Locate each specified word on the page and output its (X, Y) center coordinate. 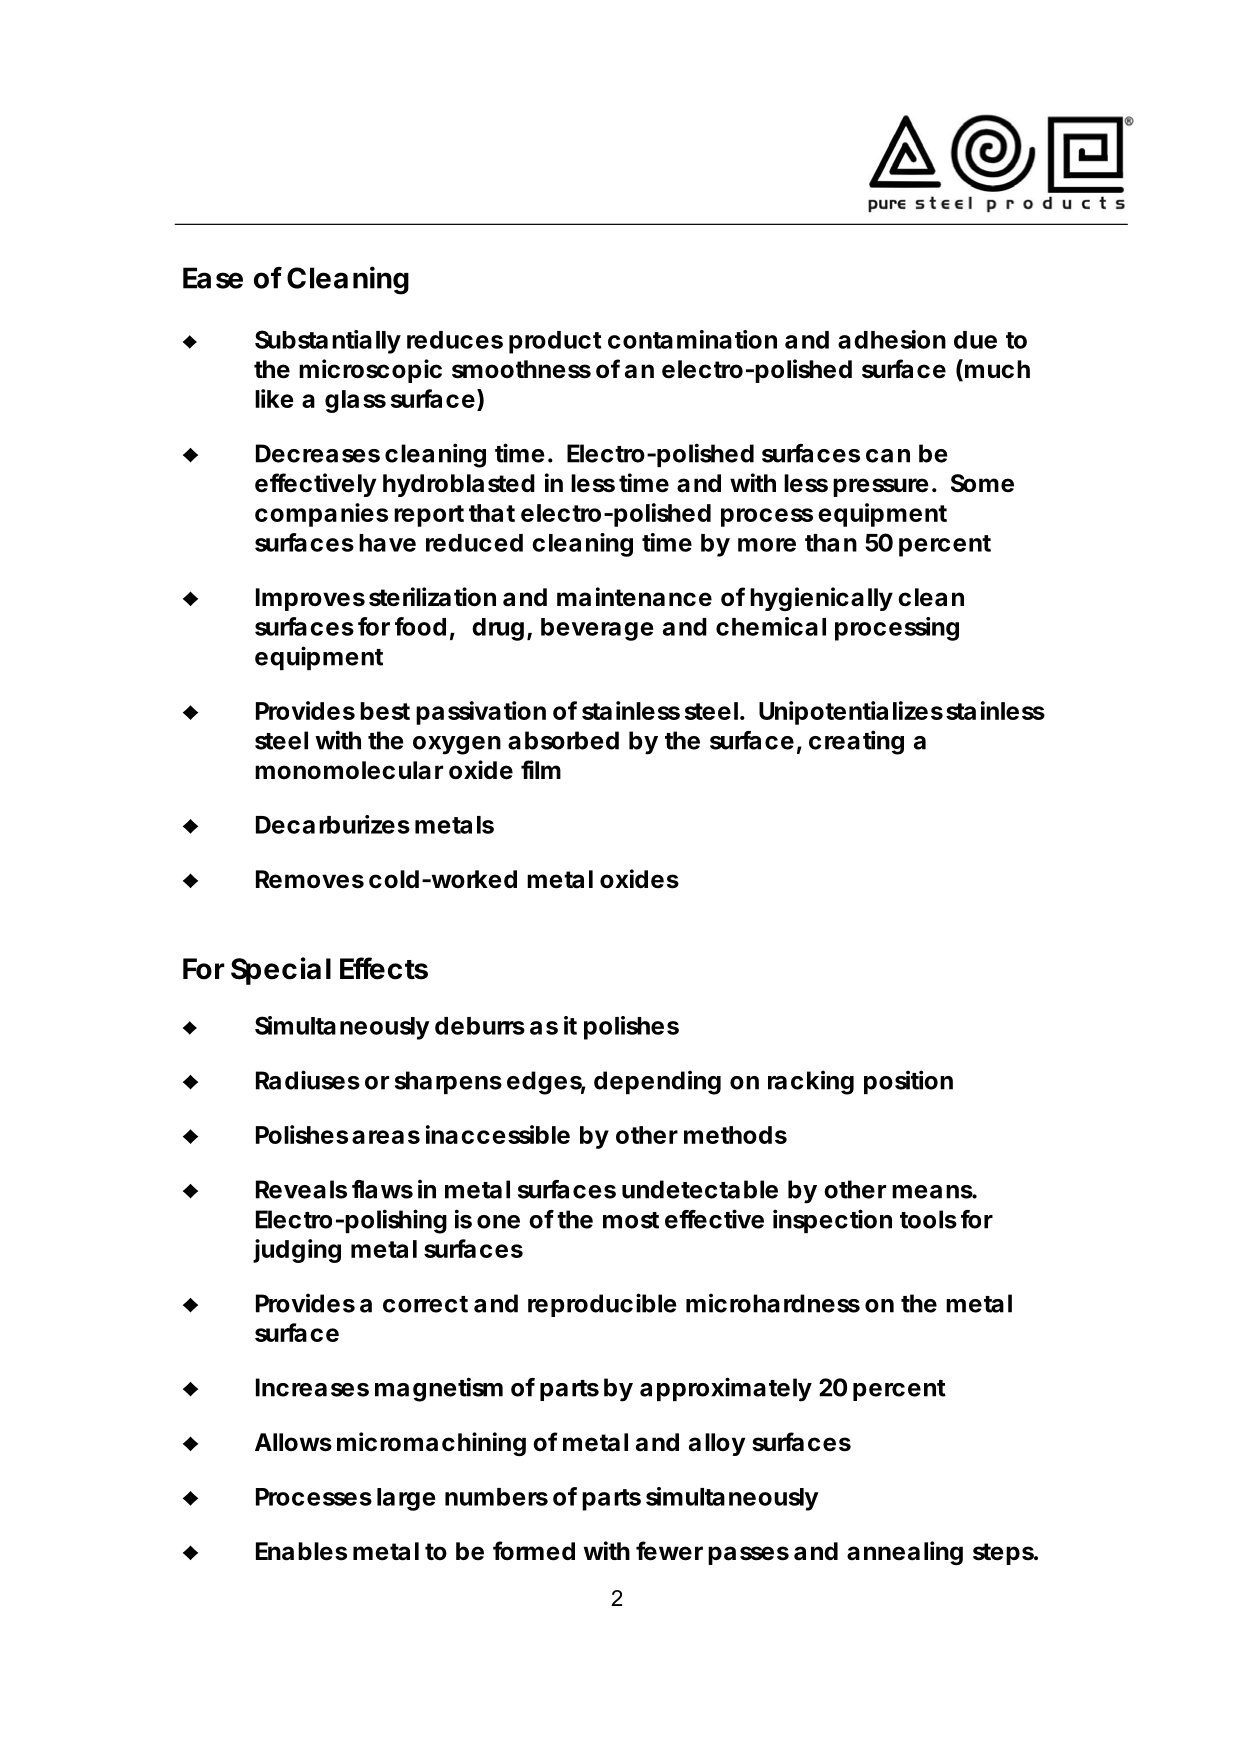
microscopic (370, 371)
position (908, 1082)
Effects (384, 968)
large (406, 1499)
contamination (692, 339)
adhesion (892, 339)
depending (657, 1082)
